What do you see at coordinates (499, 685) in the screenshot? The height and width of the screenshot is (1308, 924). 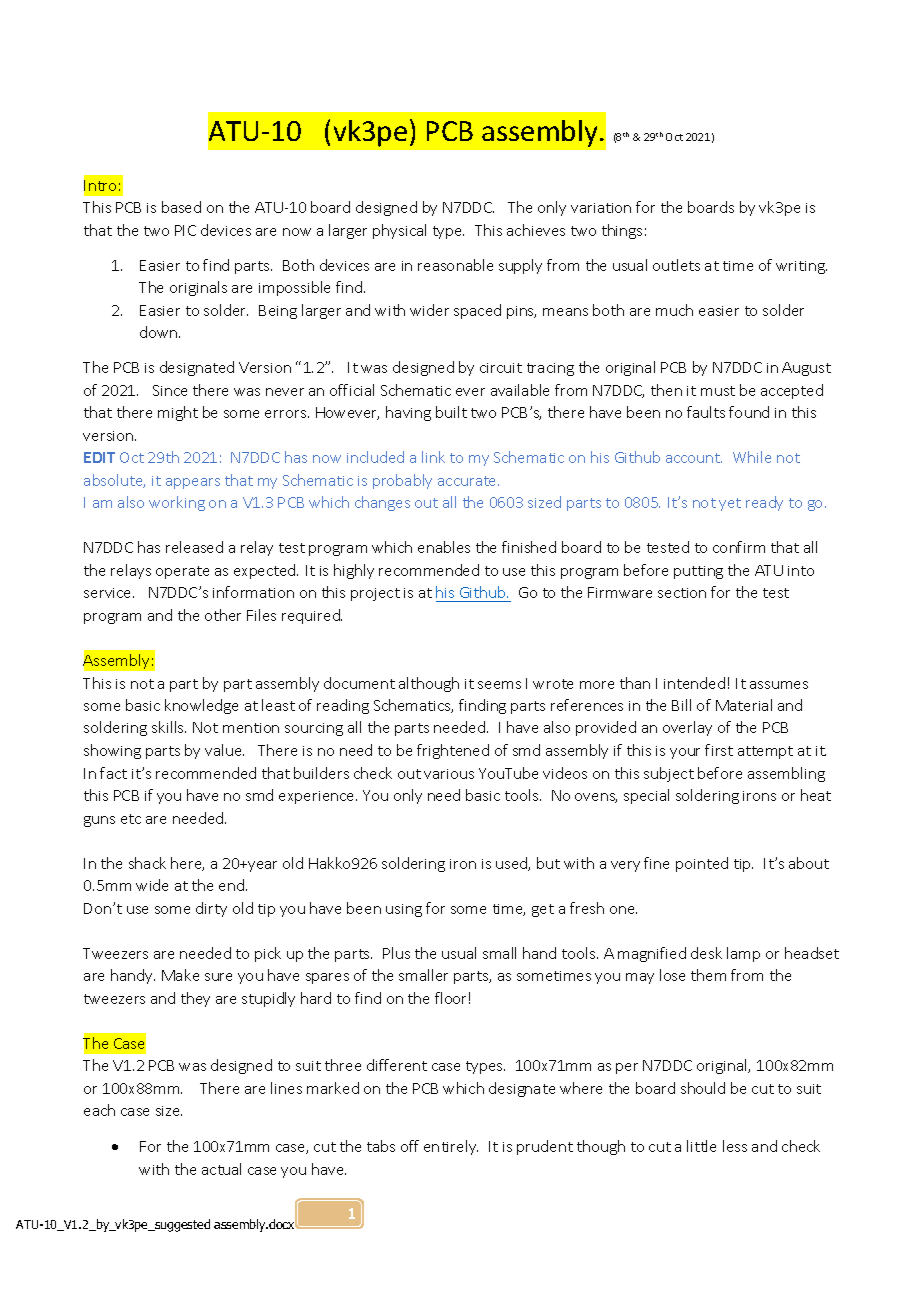 I see `seems` at bounding box center [499, 685].
